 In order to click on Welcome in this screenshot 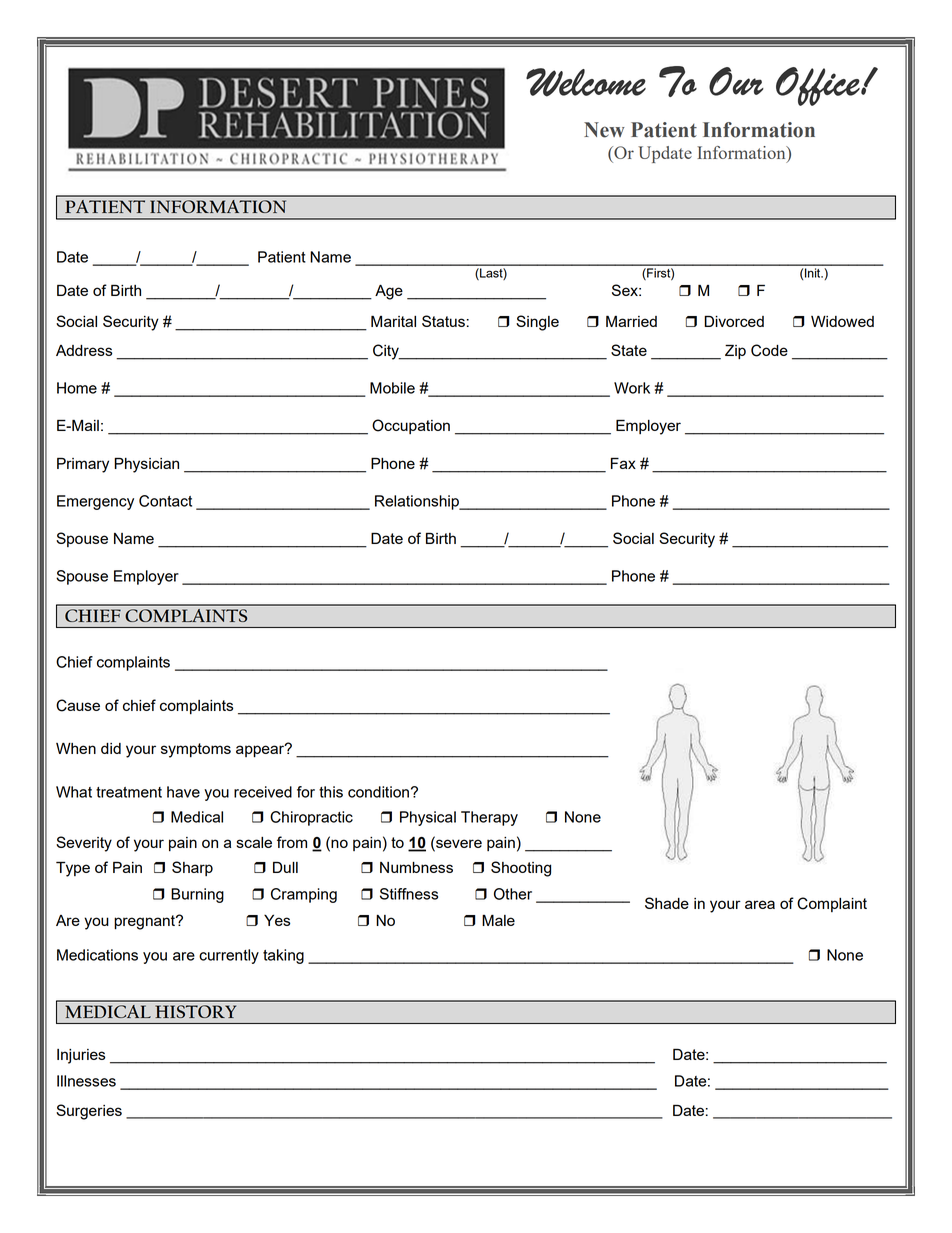, I will do `click(586, 82)`.
